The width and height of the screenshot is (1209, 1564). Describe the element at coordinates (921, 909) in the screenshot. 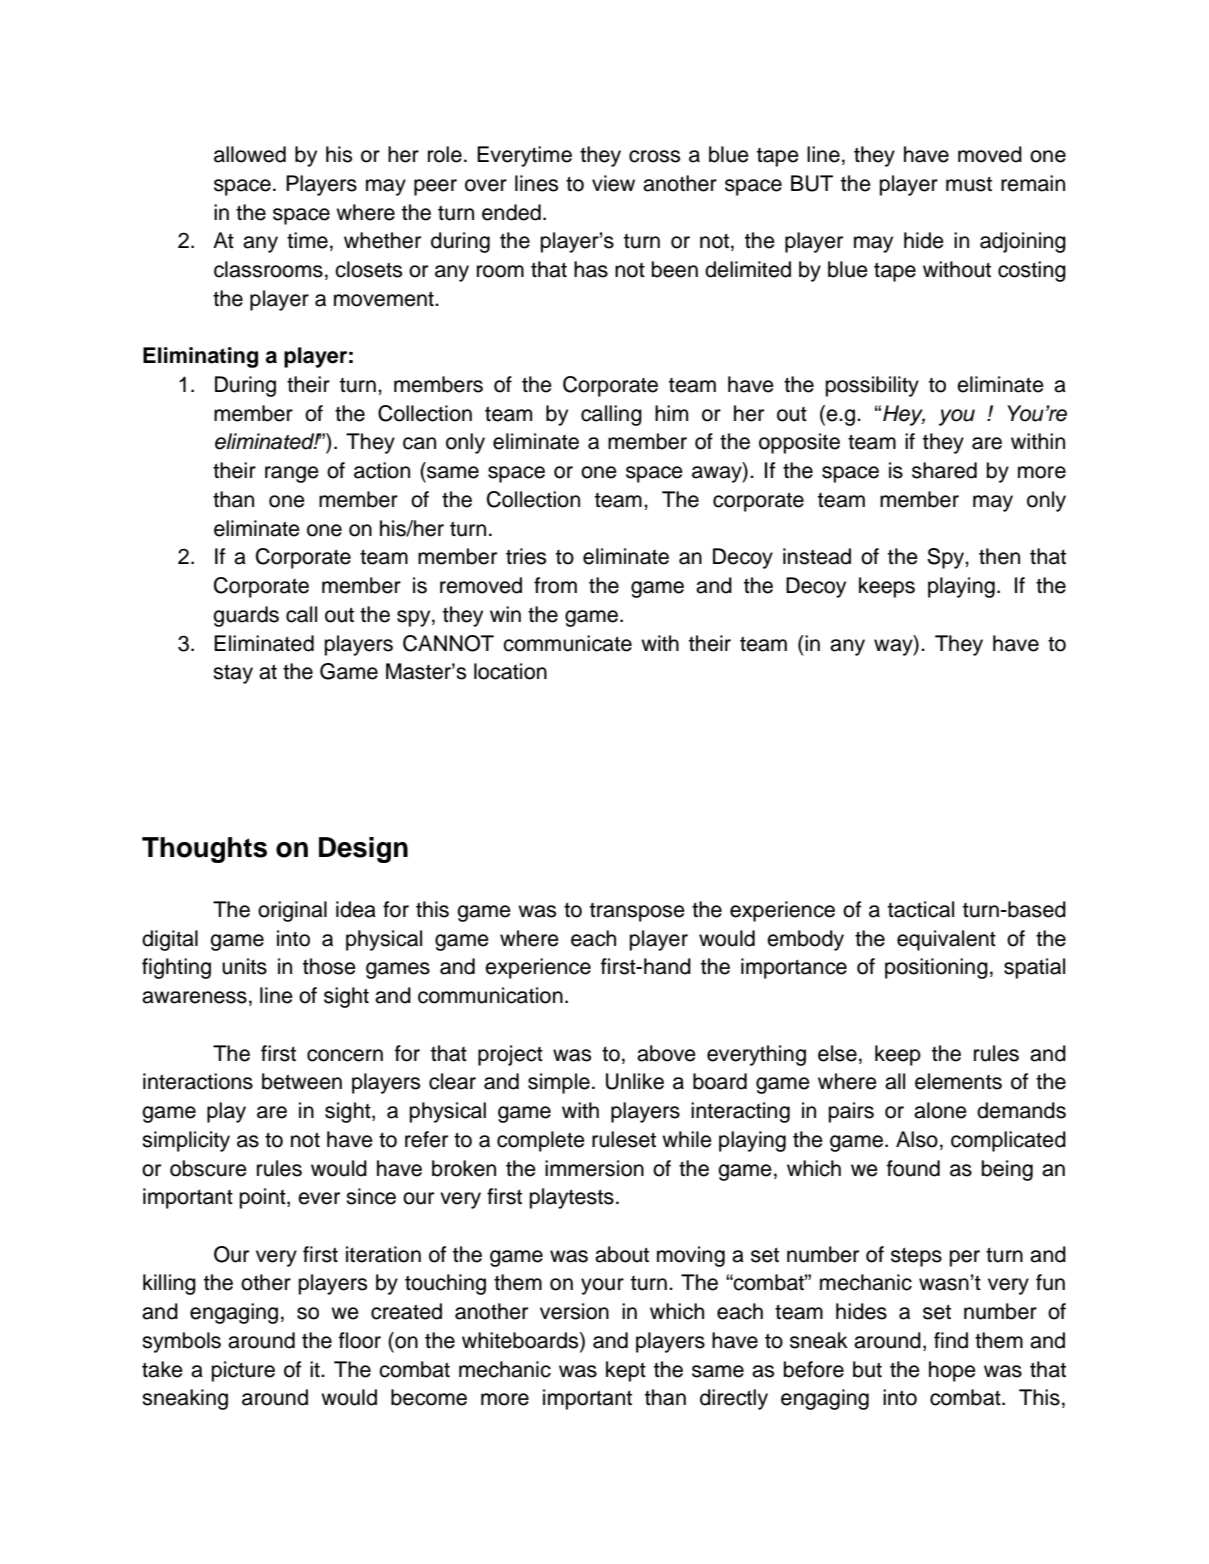

I see `tactical` at that location.
